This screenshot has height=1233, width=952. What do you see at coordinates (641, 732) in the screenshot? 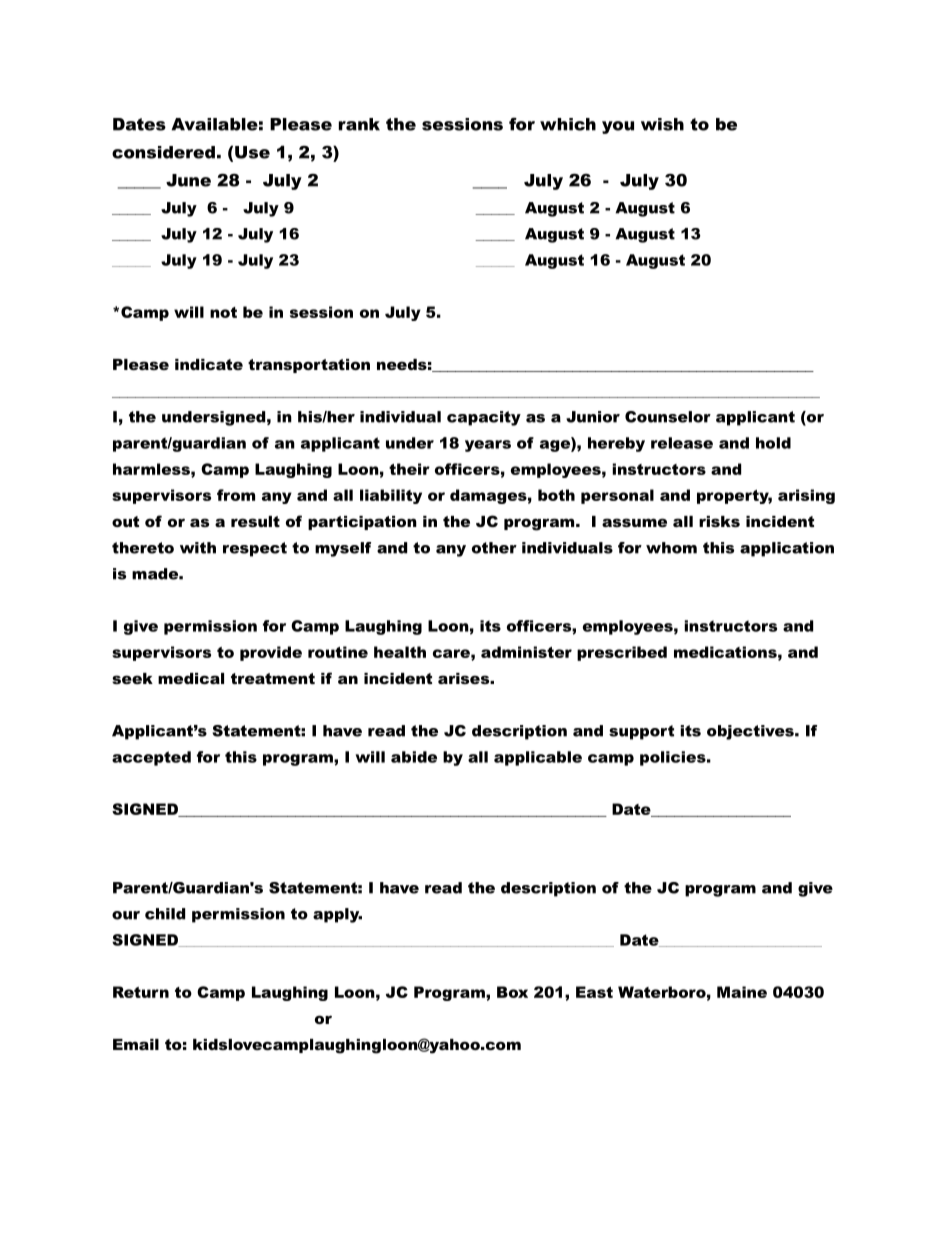
I see `support` at bounding box center [641, 732].
